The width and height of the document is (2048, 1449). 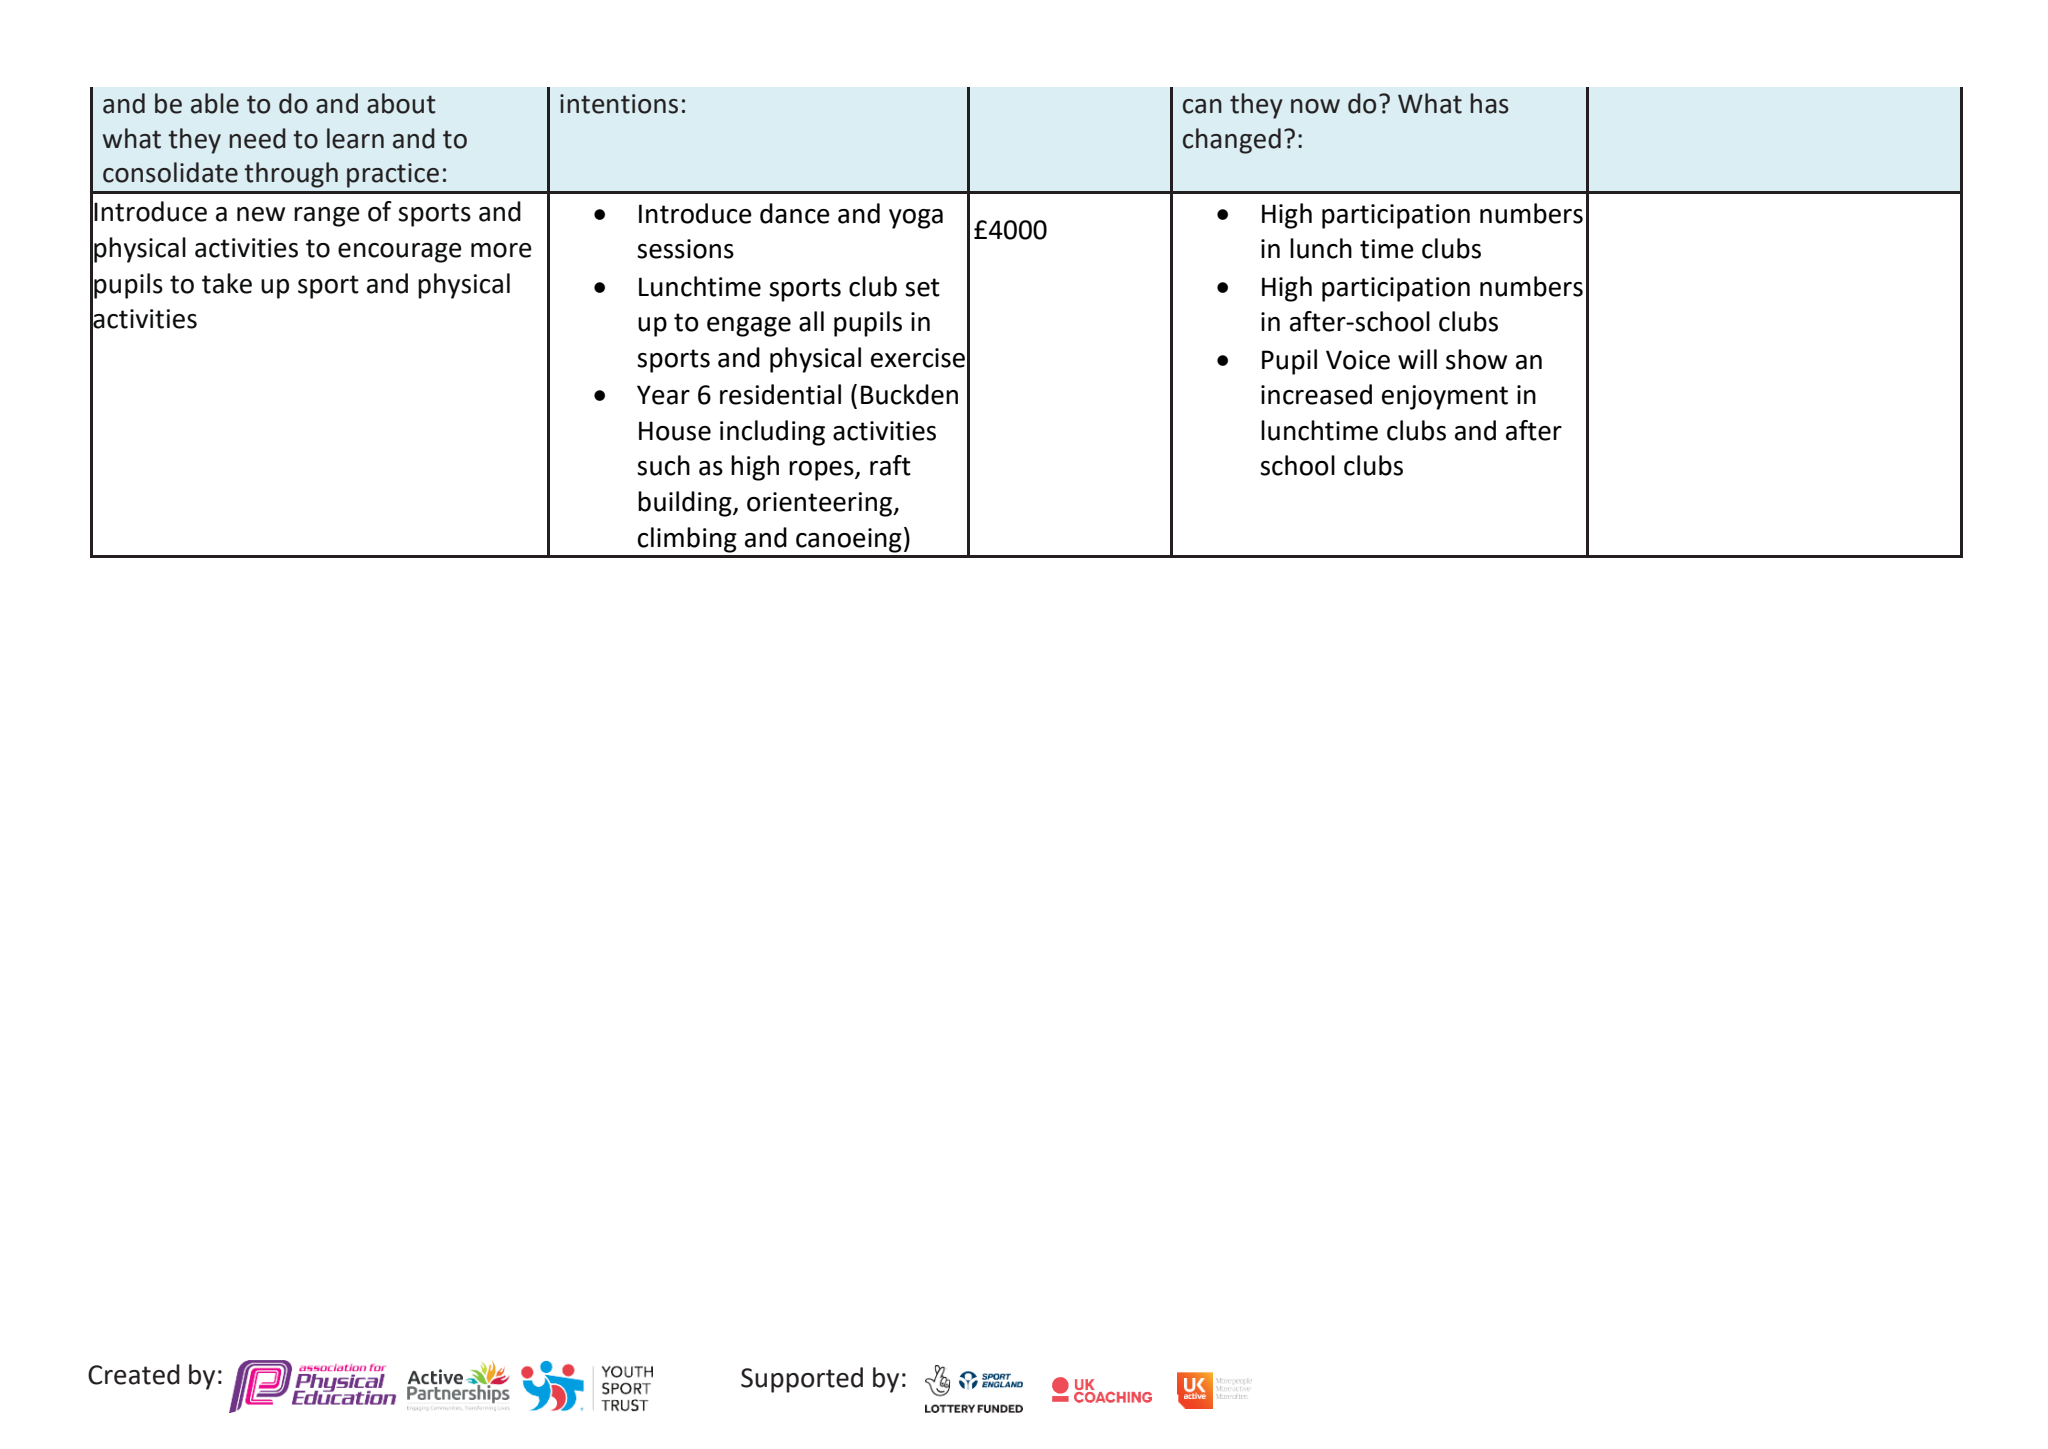 I want to click on dance, so click(x=795, y=213).
